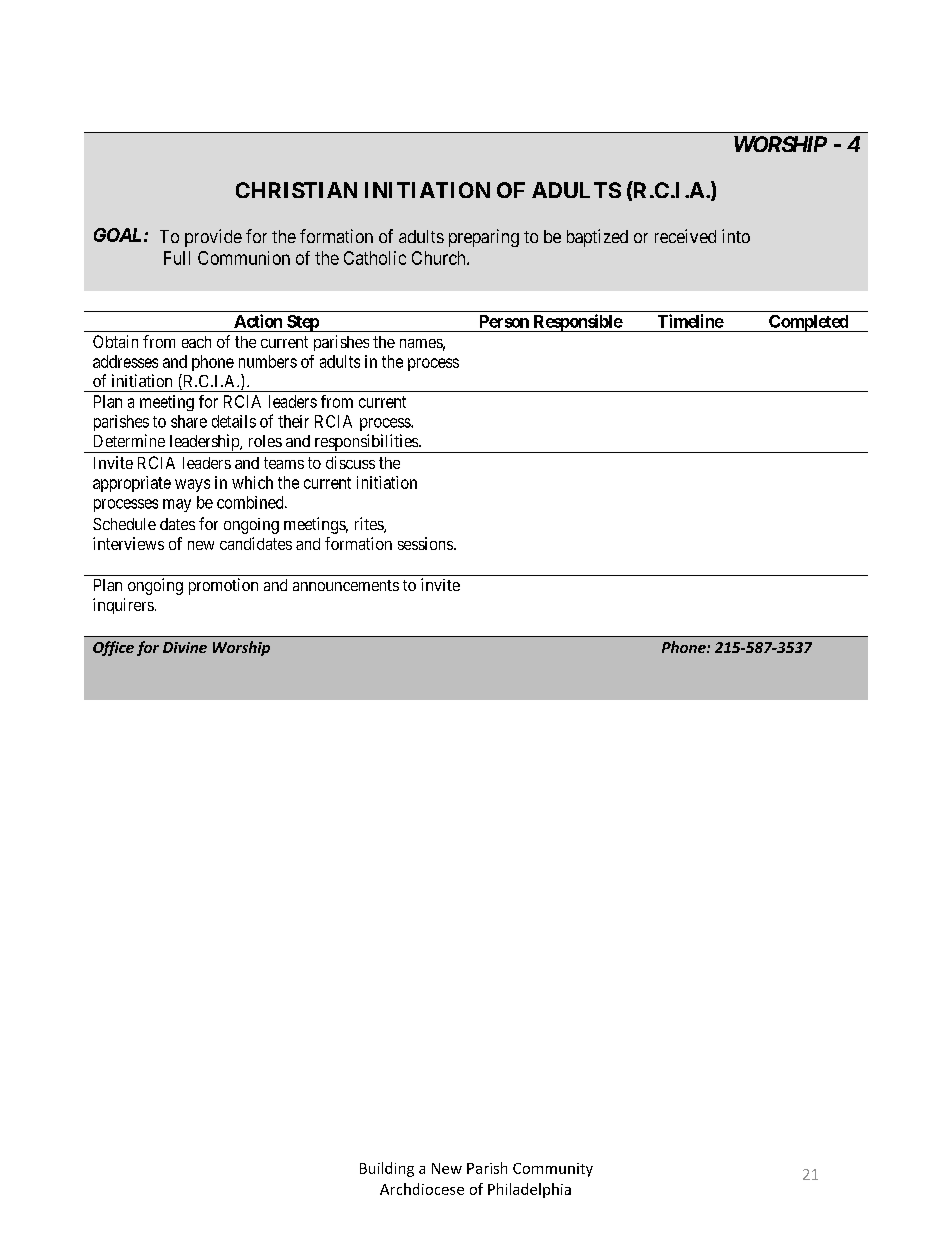 This screenshot has height=1233, width=952. I want to click on share, so click(189, 421).
